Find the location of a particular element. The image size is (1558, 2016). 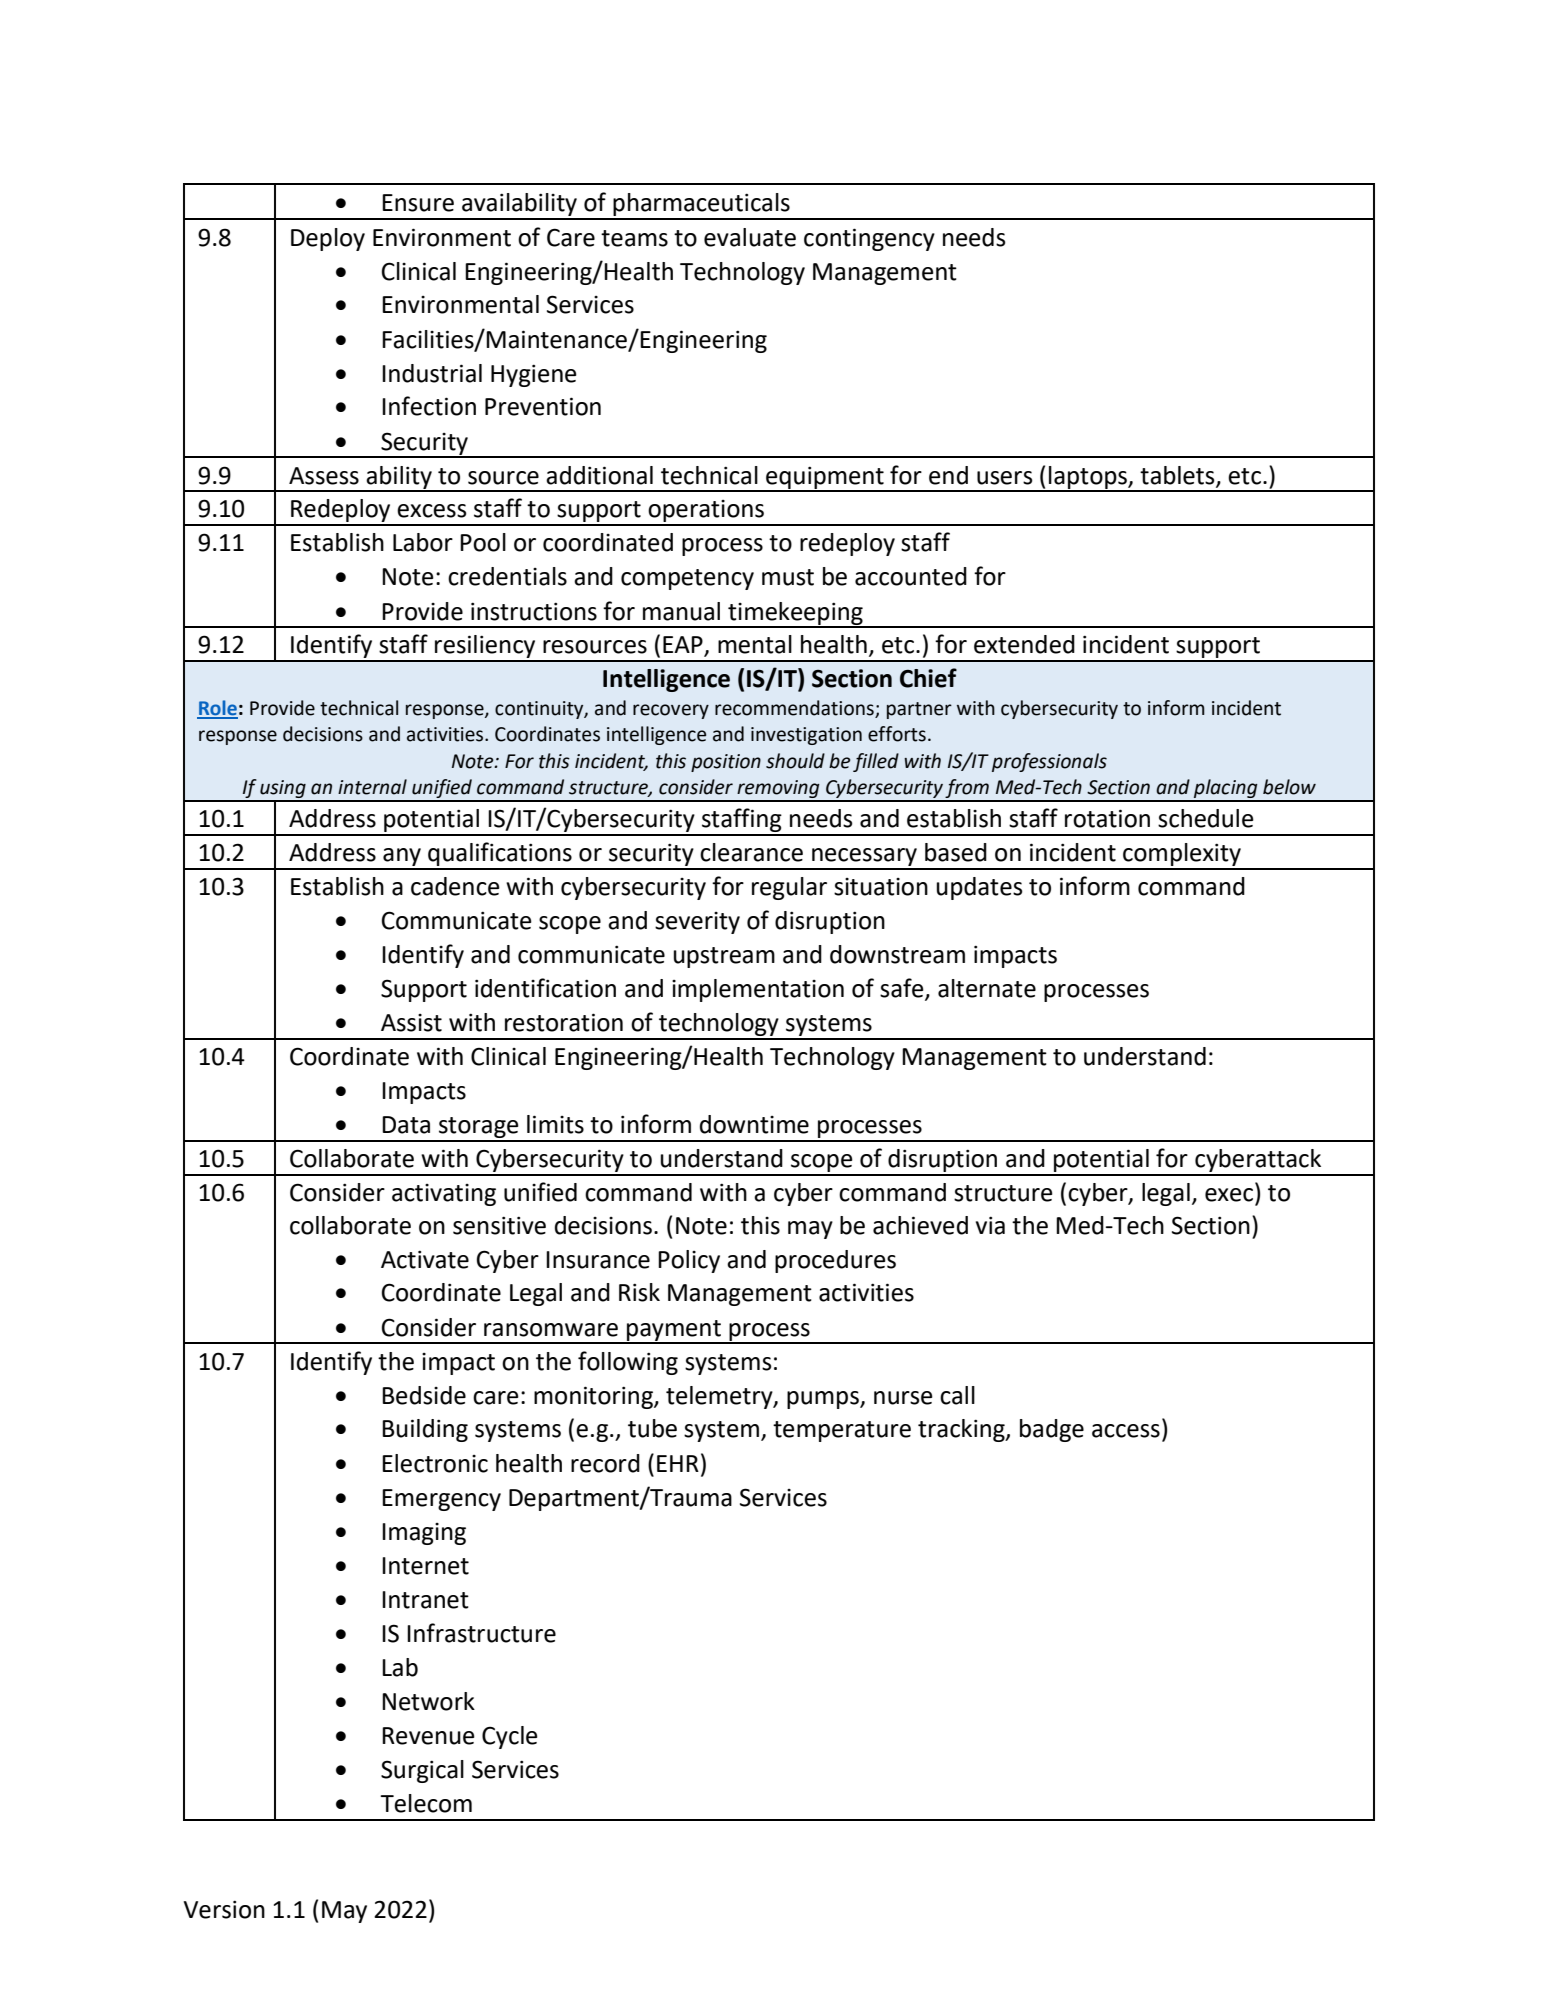

Ensure is located at coordinates (418, 203).
